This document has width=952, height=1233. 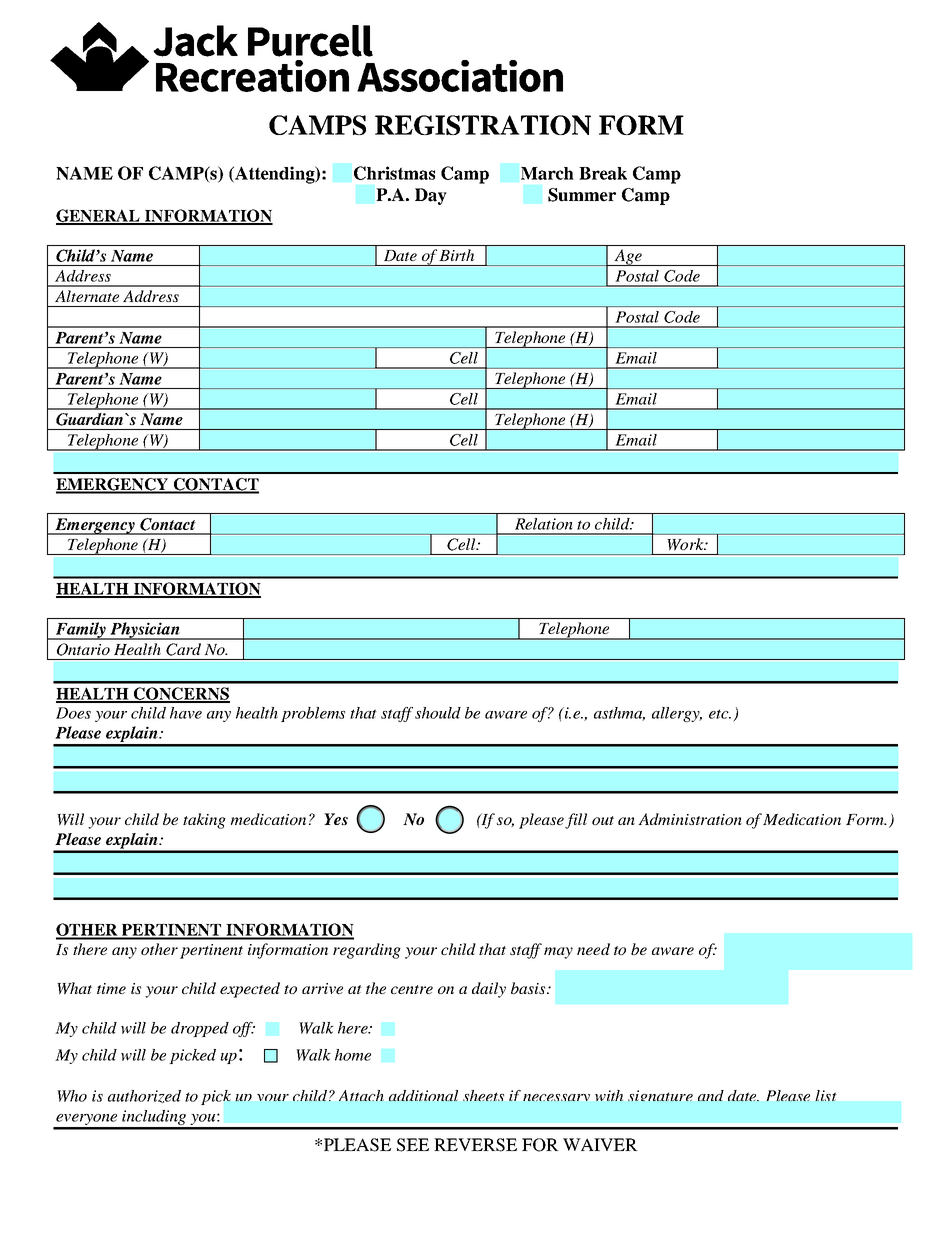 I want to click on should, so click(x=438, y=713).
